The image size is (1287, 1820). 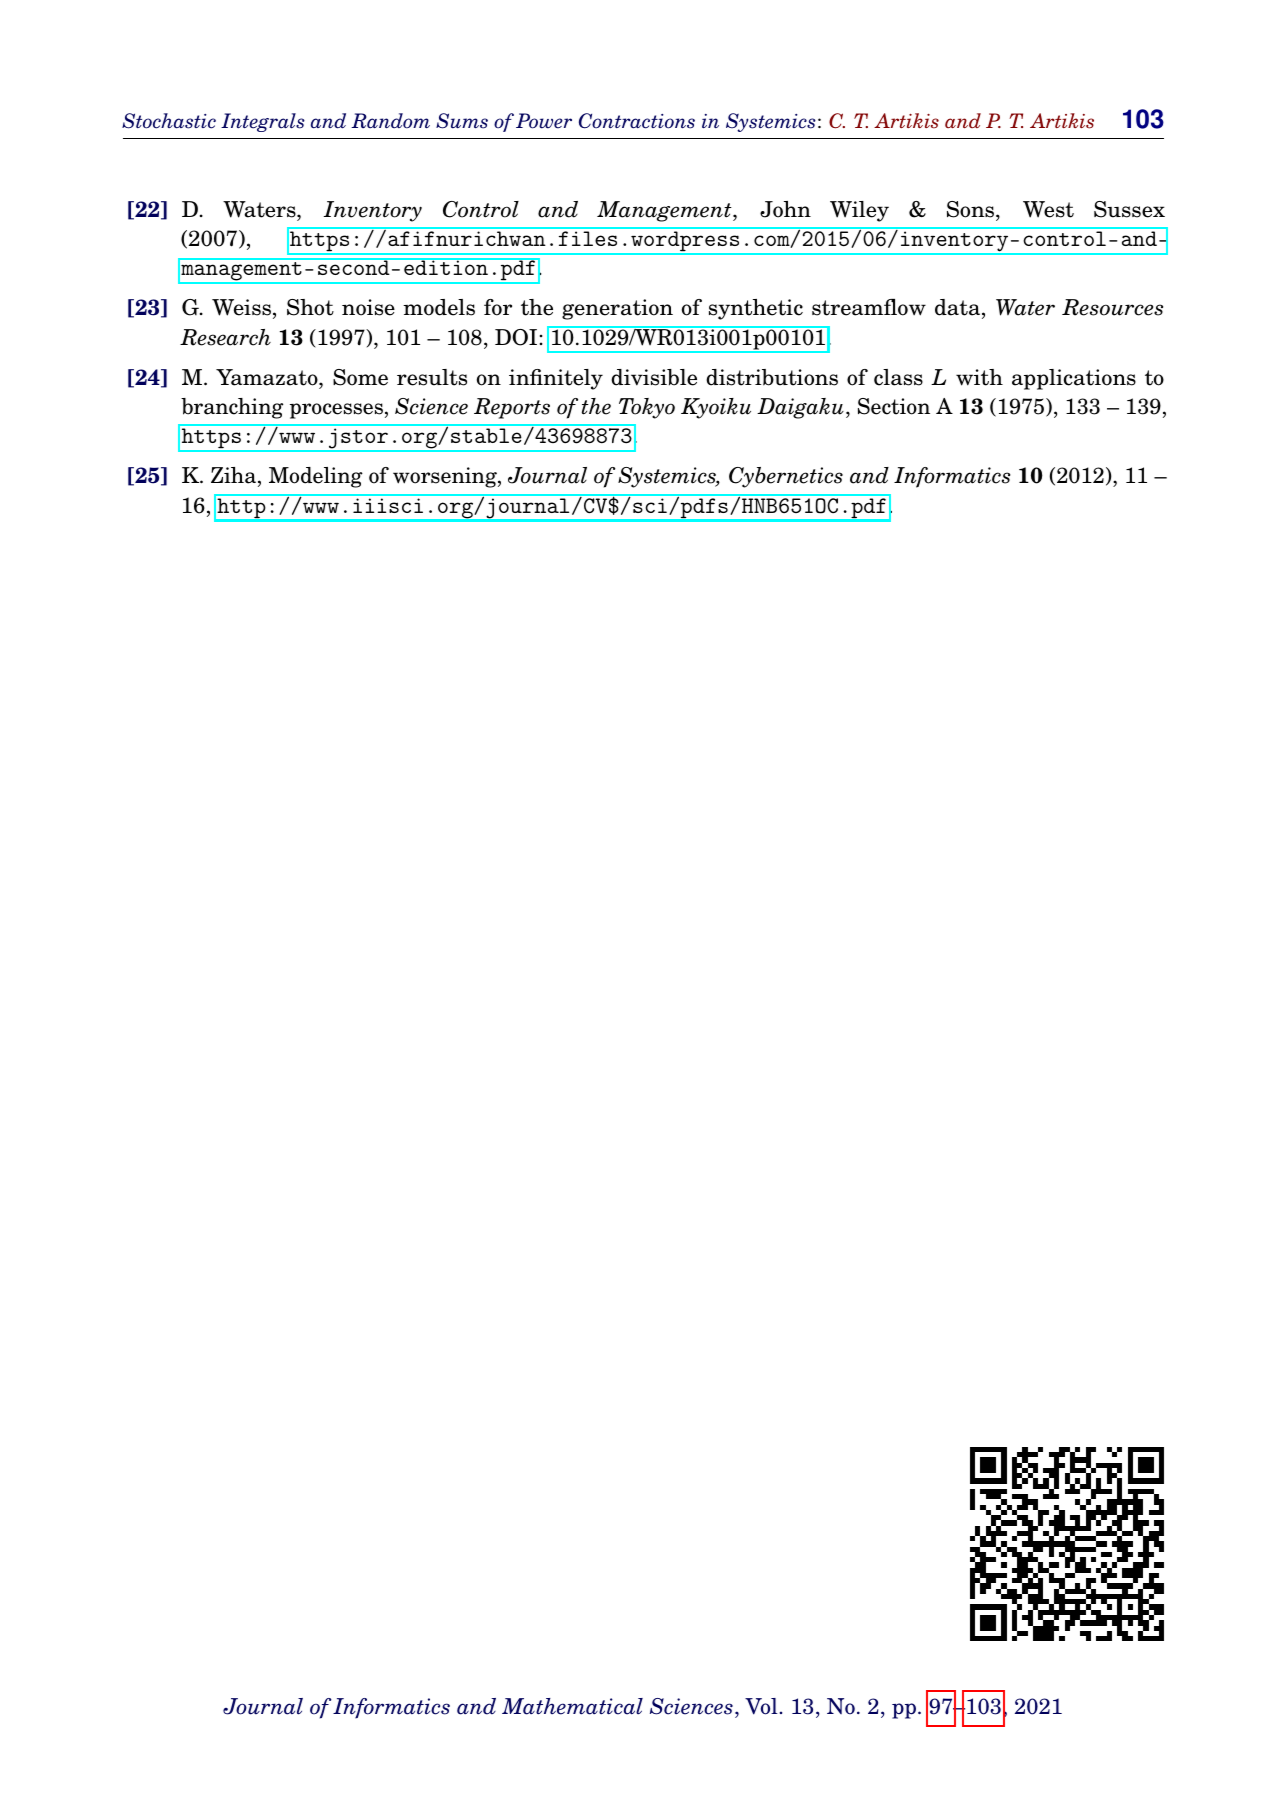 What do you see at coordinates (316, 477) in the document?
I see `Modeling` at bounding box center [316, 477].
